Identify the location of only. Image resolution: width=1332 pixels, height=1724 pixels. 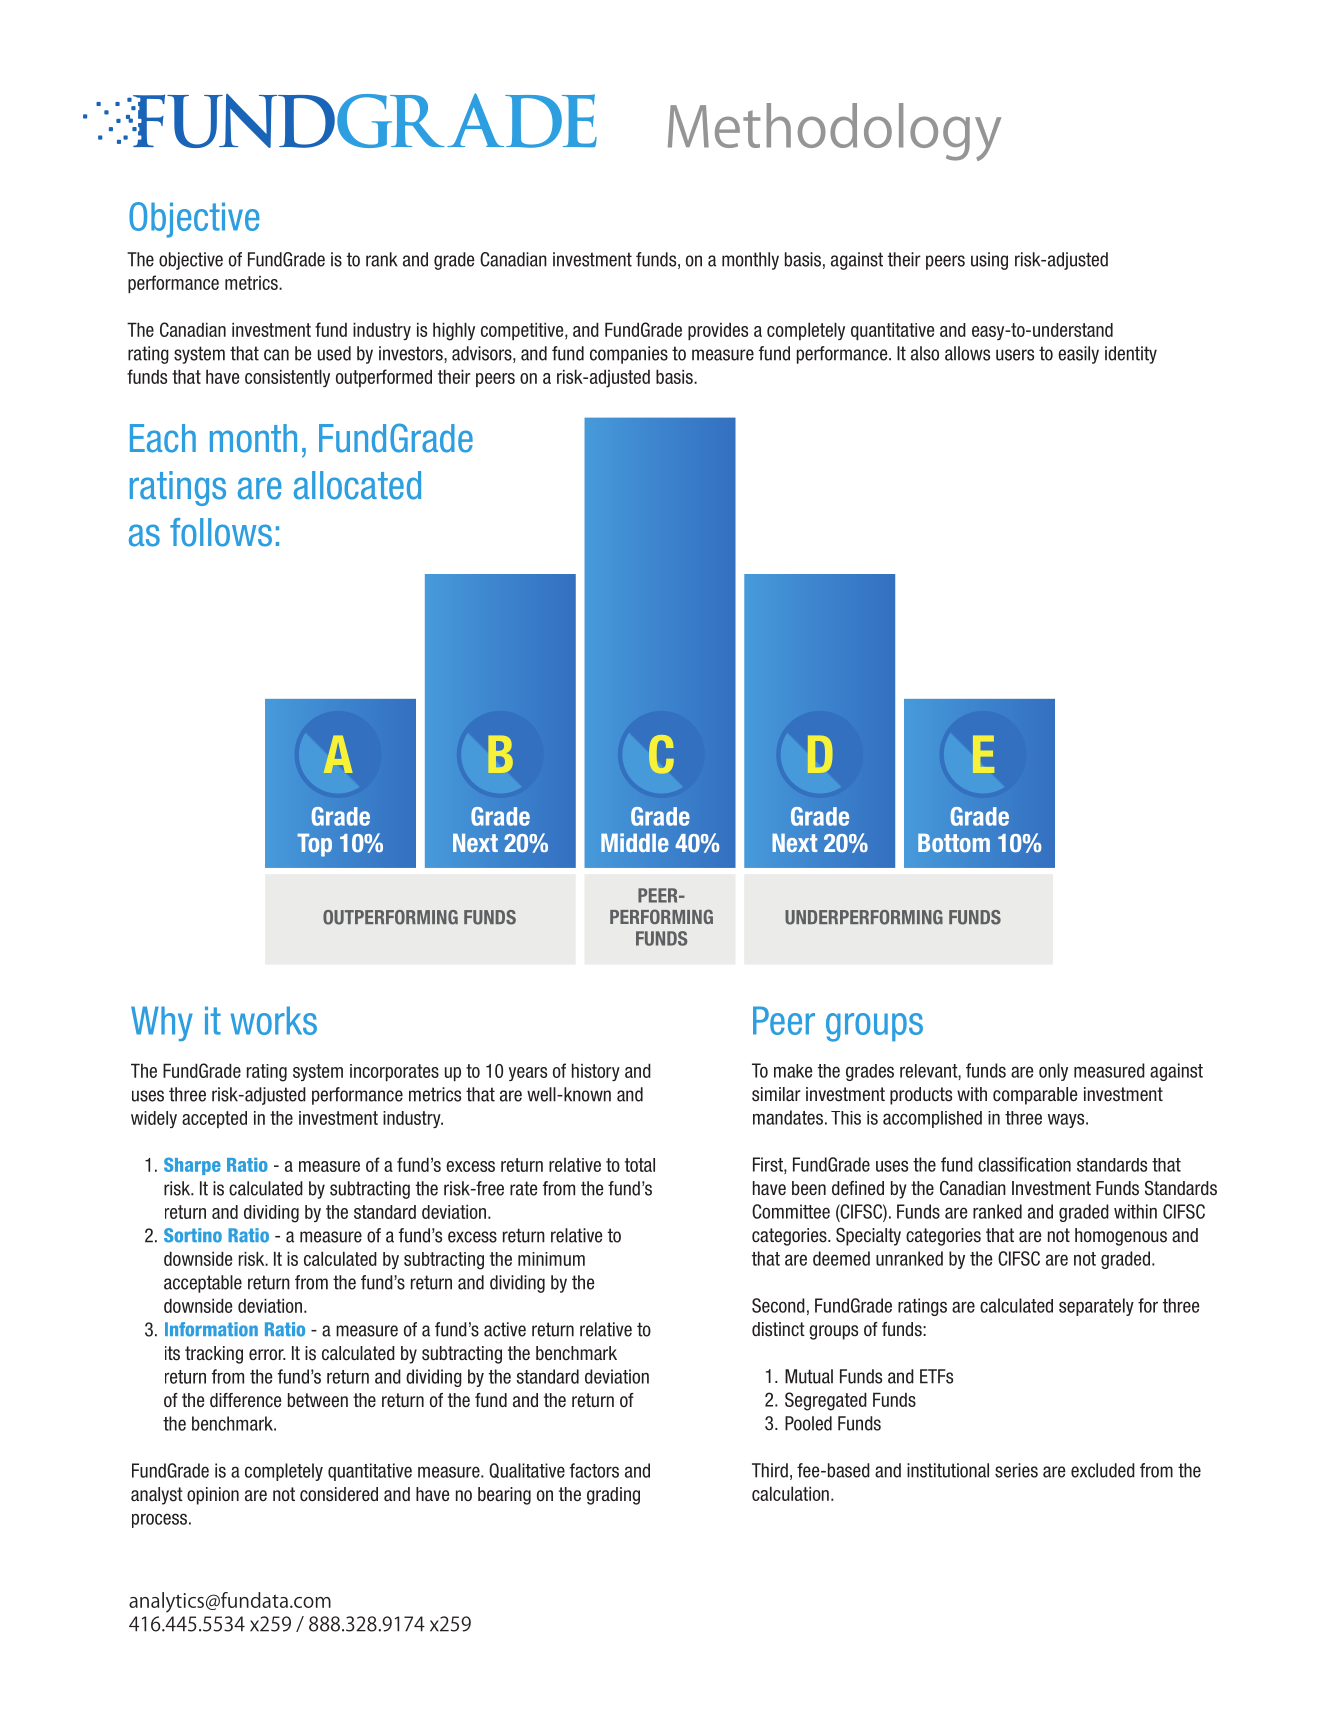
(1053, 1072).
